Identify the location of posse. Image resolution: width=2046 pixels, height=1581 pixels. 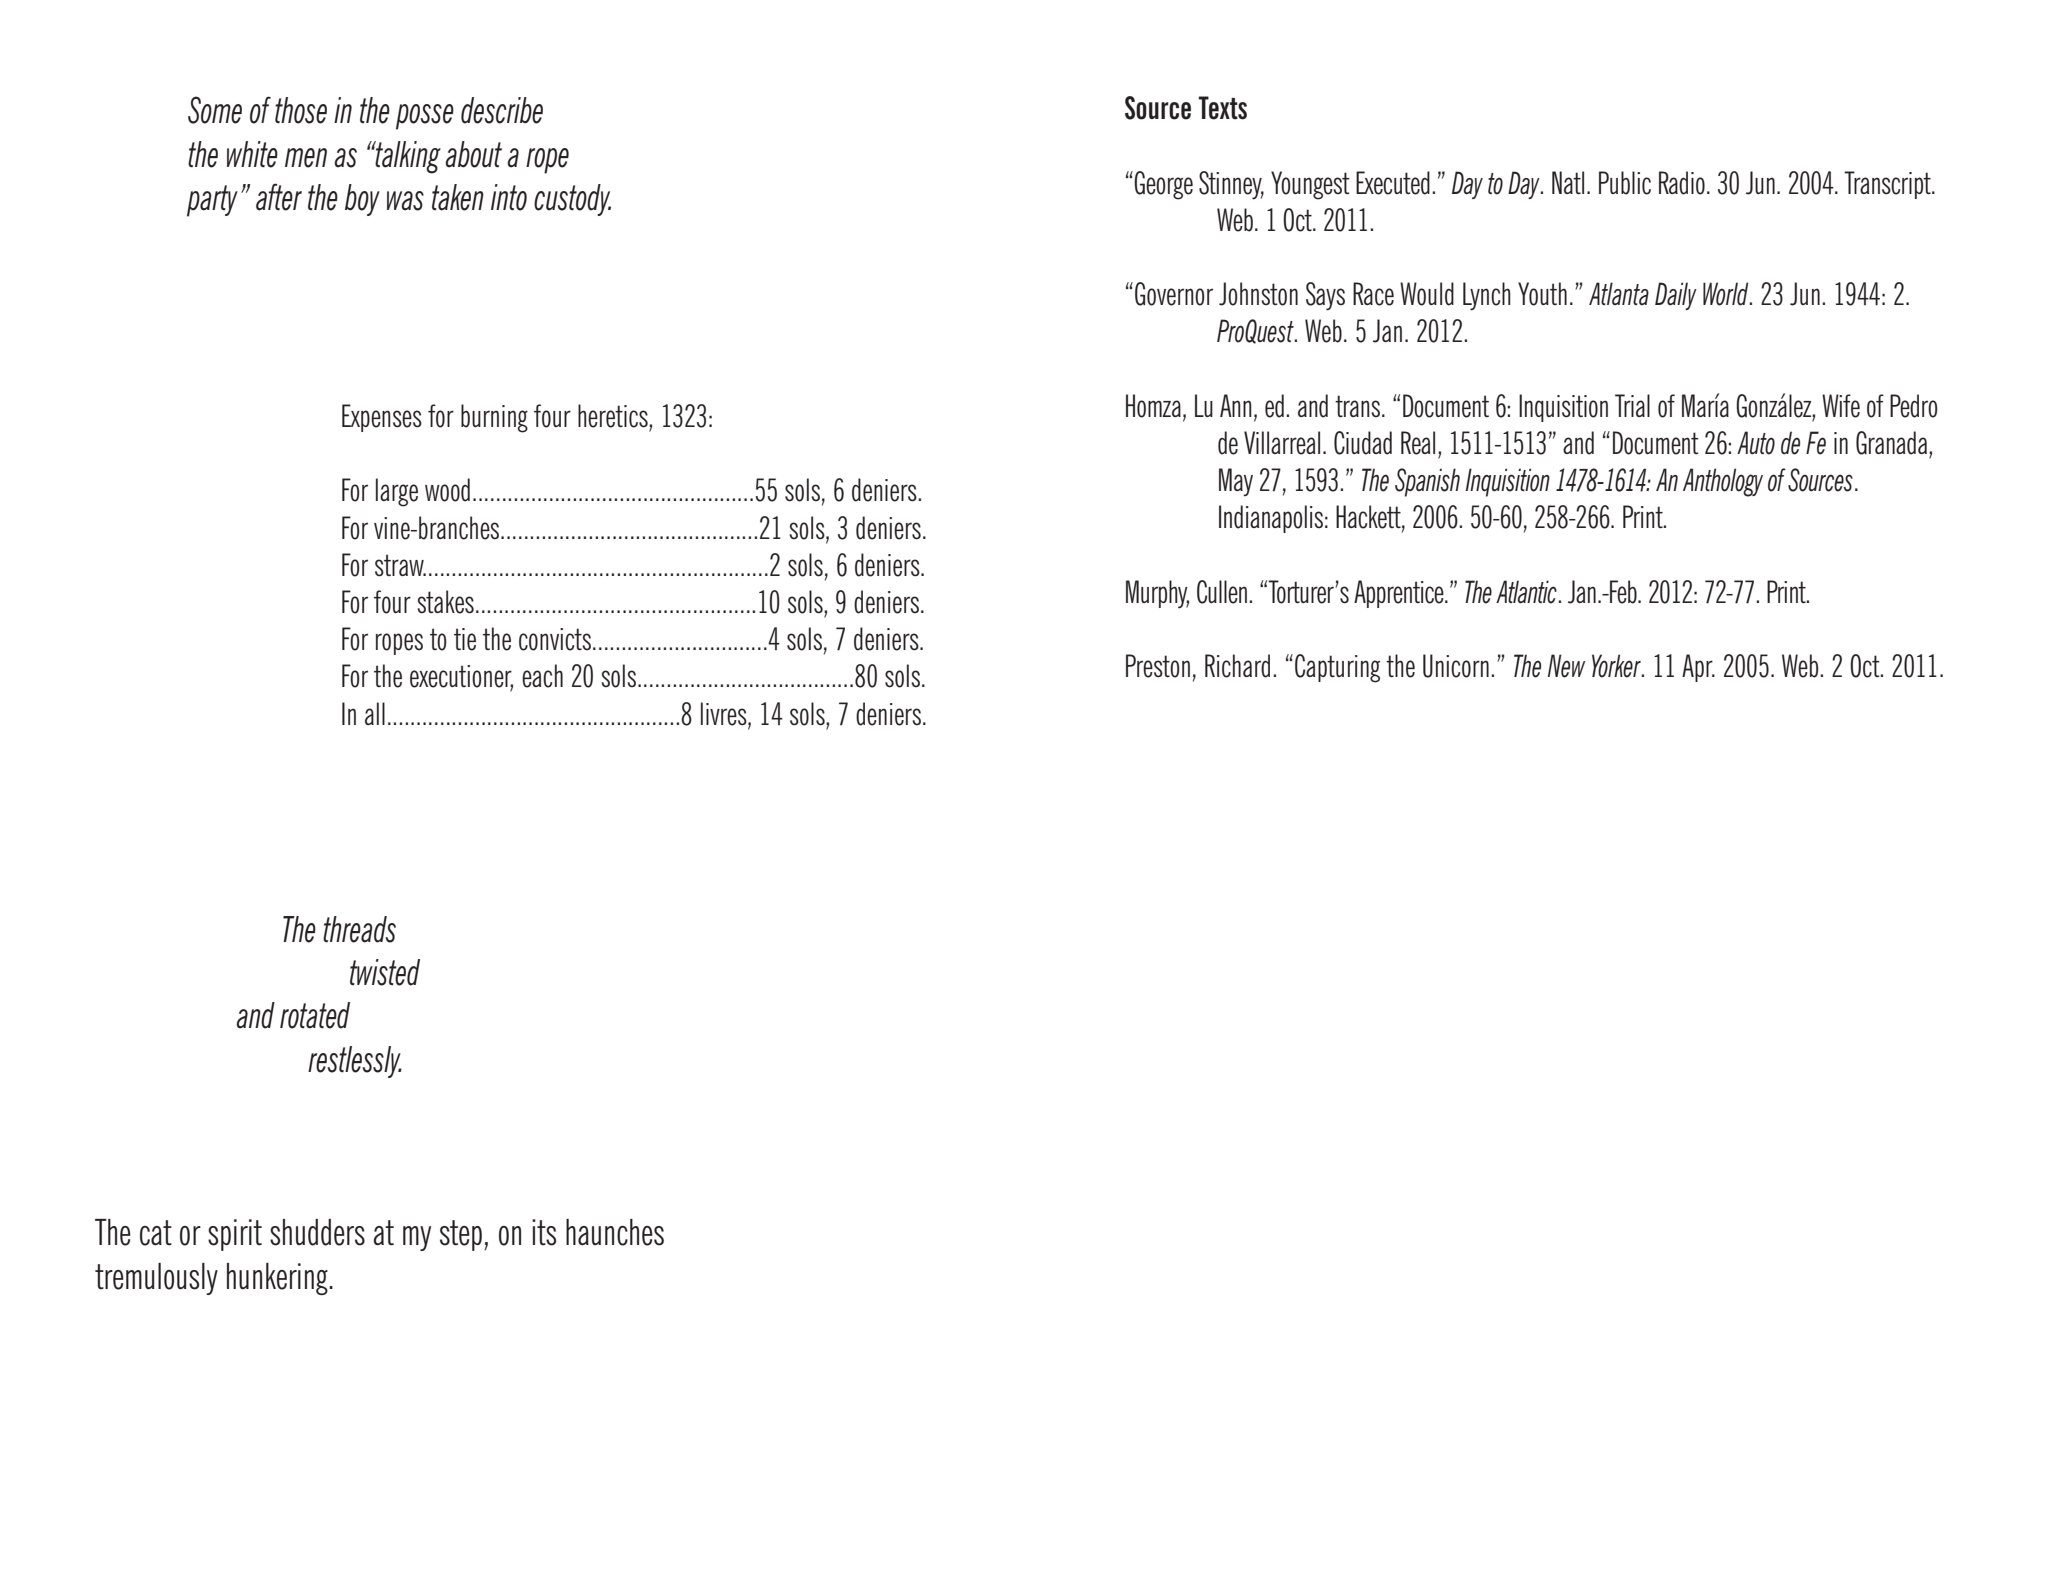
(425, 117).
